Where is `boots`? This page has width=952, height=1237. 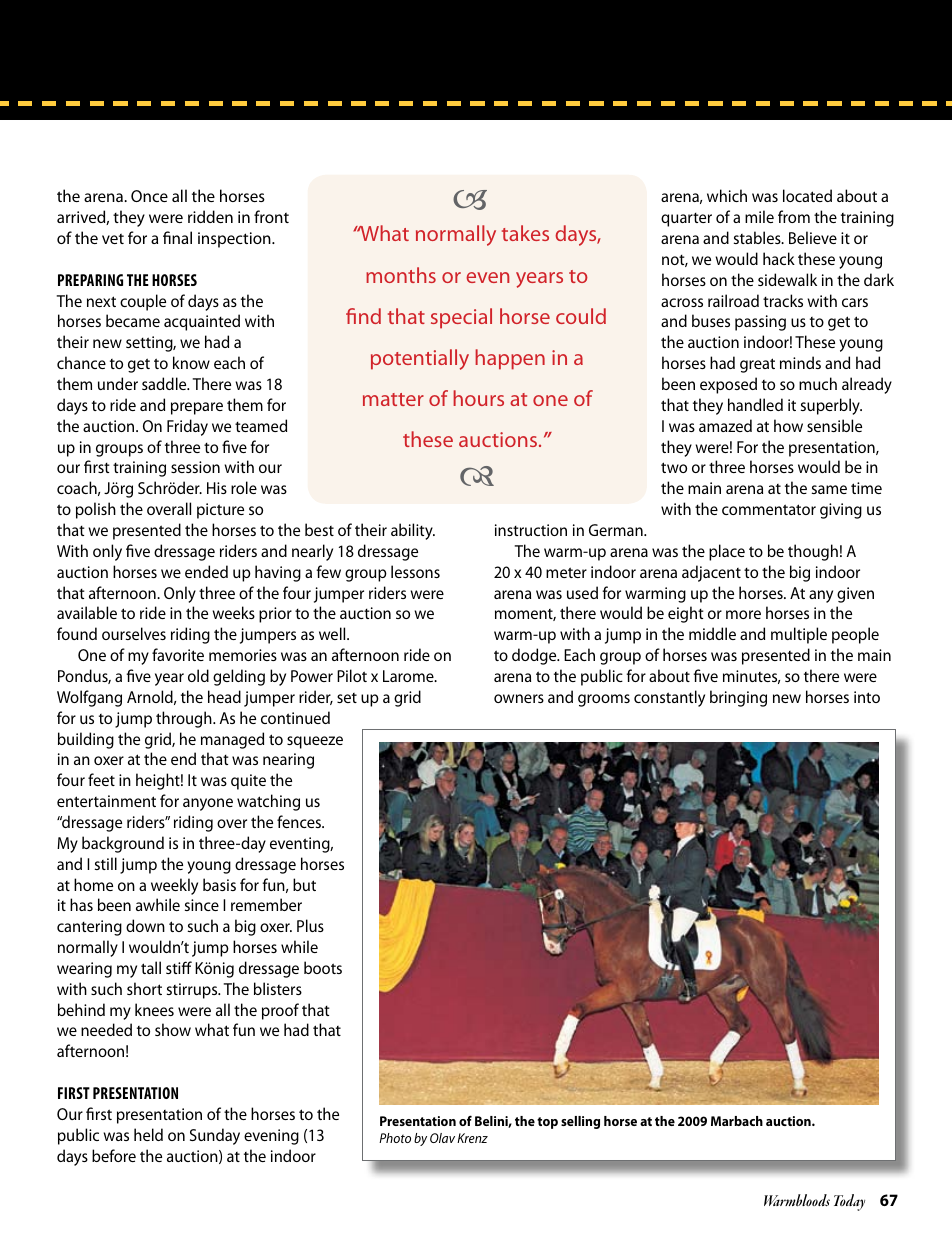
boots is located at coordinates (323, 967).
